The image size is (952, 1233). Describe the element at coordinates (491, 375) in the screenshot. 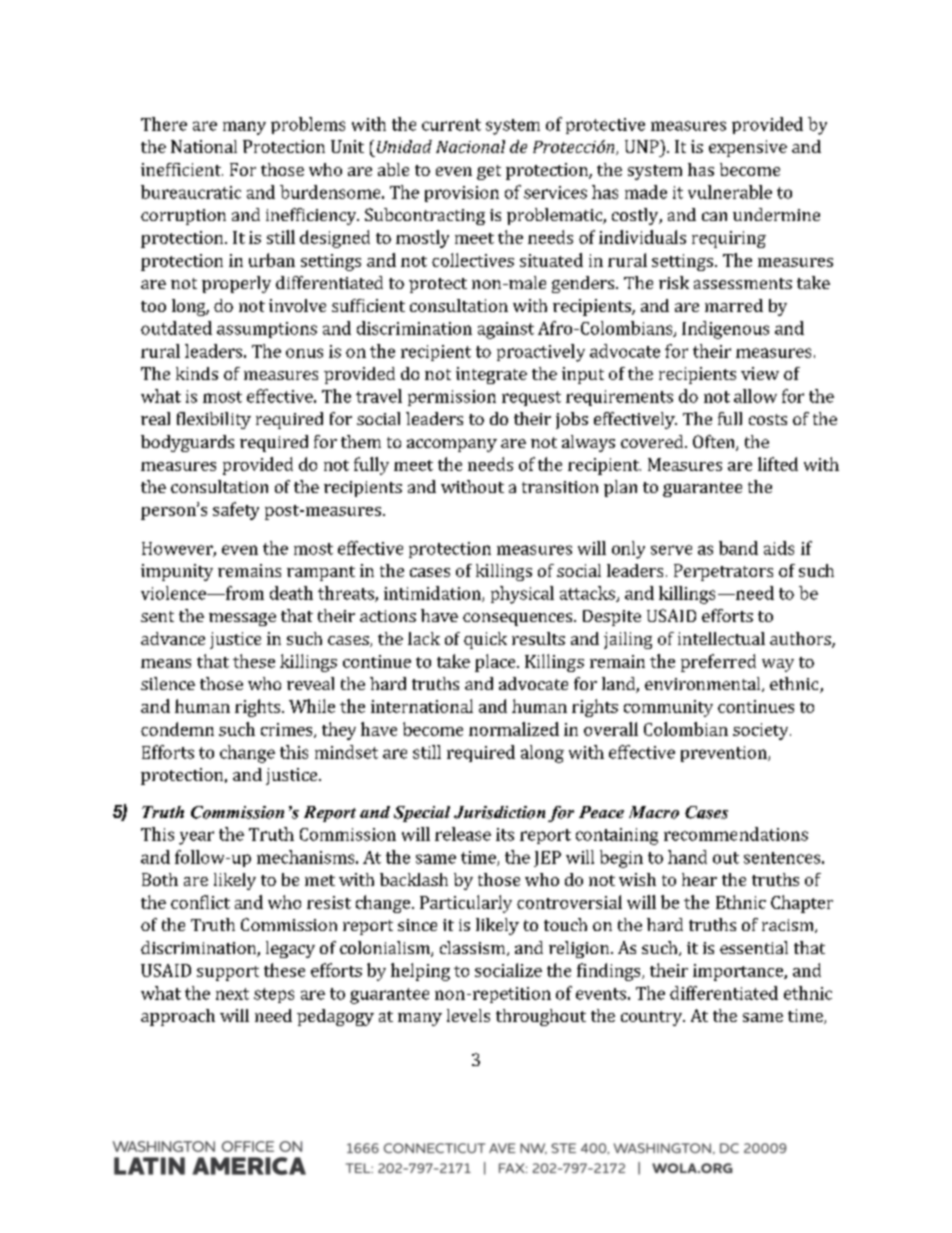

I see `integrate` at that location.
